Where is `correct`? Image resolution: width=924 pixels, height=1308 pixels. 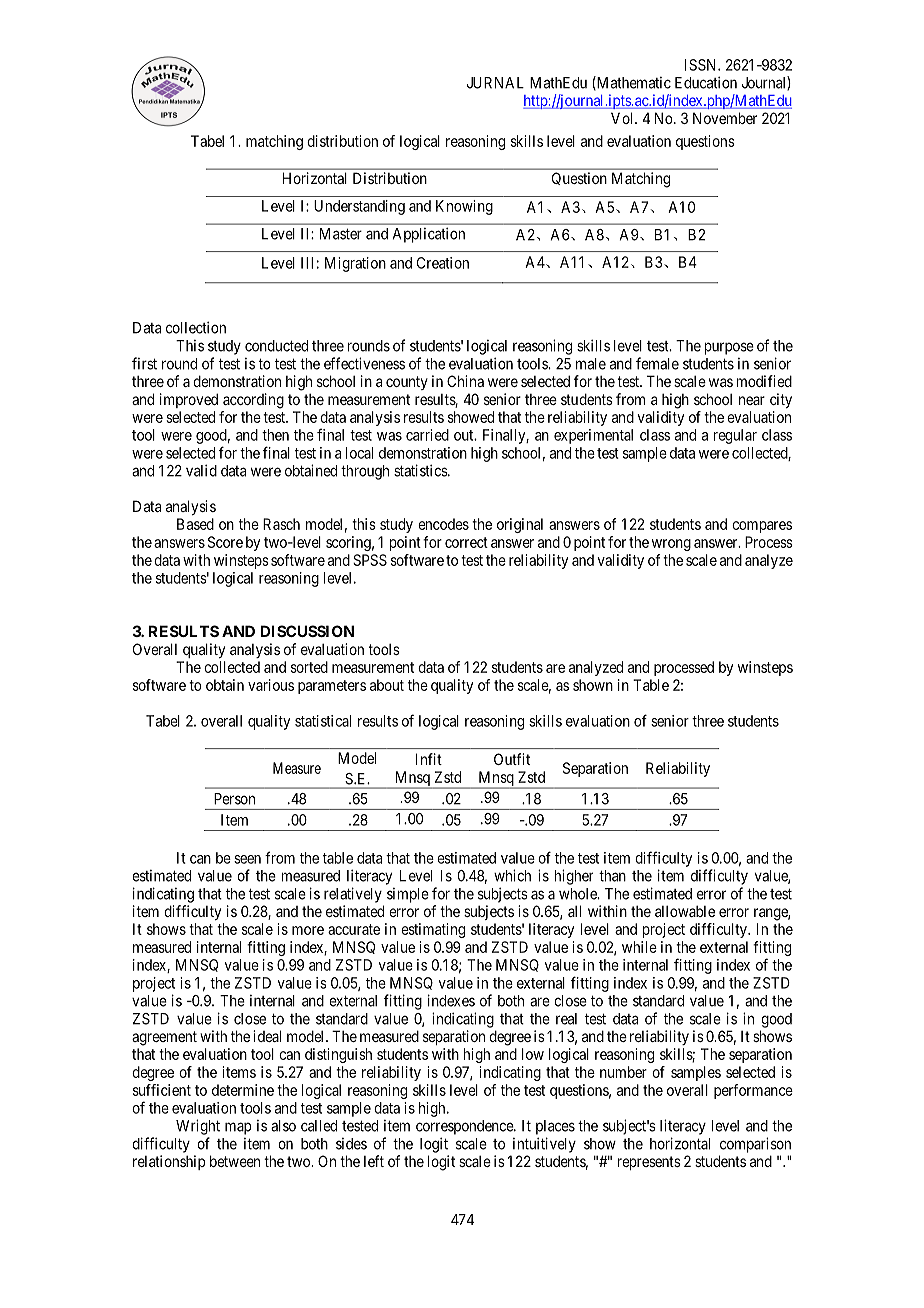
correct is located at coordinates (466, 542).
